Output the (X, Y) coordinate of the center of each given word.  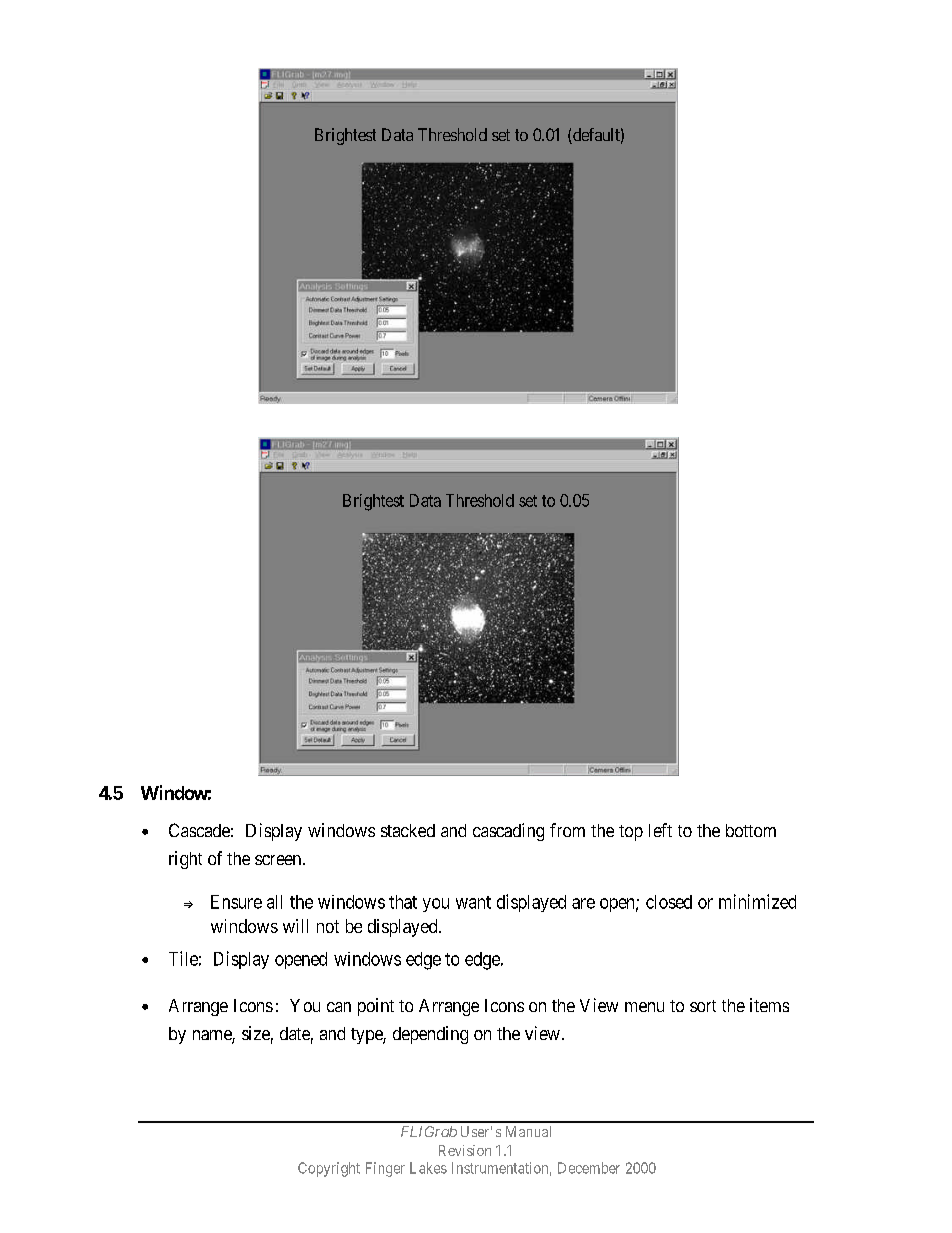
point (376, 1007)
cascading (508, 832)
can (339, 1007)
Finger (385, 1169)
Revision (465, 1150)
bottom (751, 830)
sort (703, 1006)
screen (278, 860)
